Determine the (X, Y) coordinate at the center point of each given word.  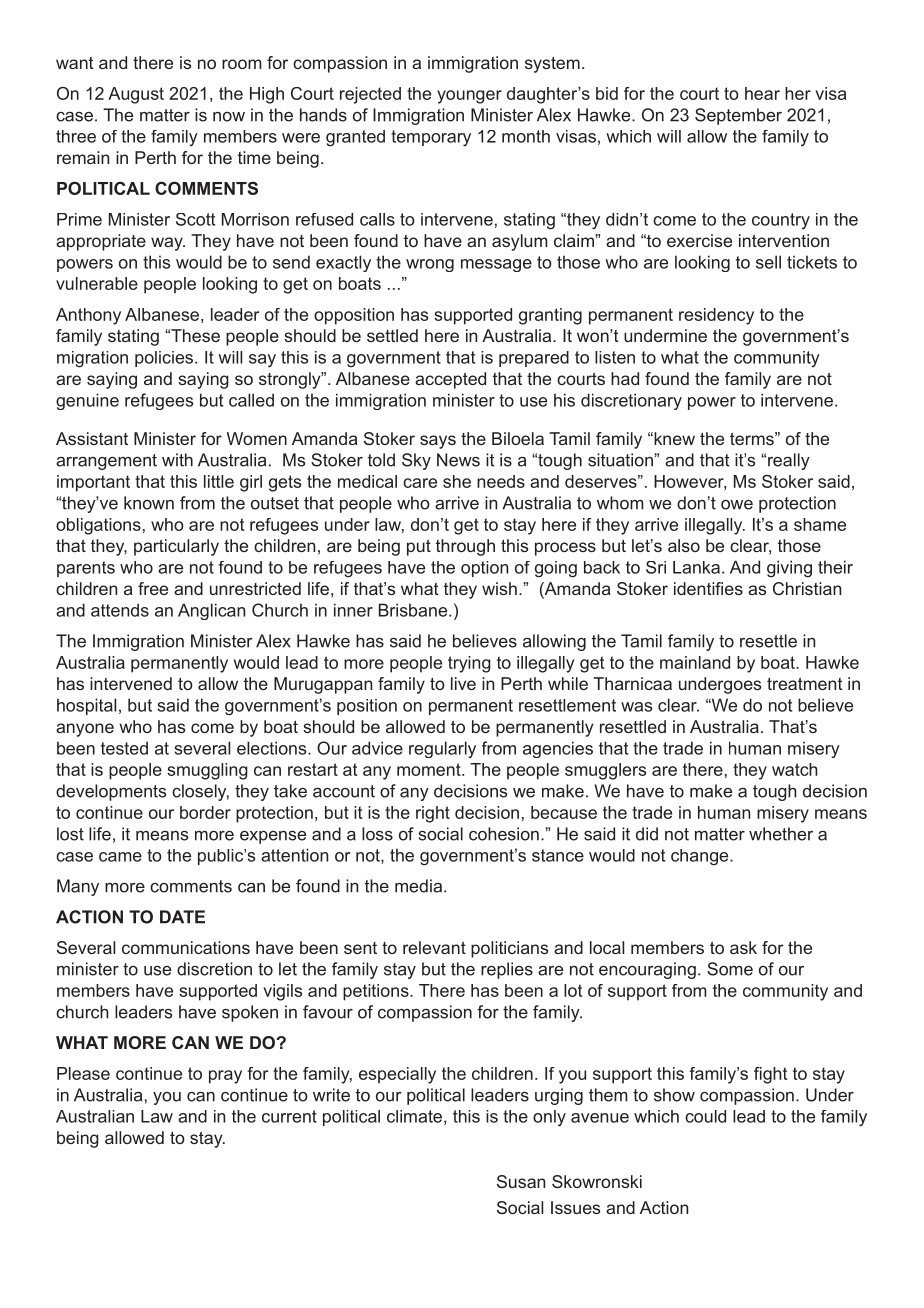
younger (469, 97)
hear (762, 93)
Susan (521, 1181)
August (136, 95)
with (177, 460)
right (433, 814)
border (205, 812)
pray (225, 1077)
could (705, 1116)
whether (781, 834)
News (458, 460)
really (789, 461)
